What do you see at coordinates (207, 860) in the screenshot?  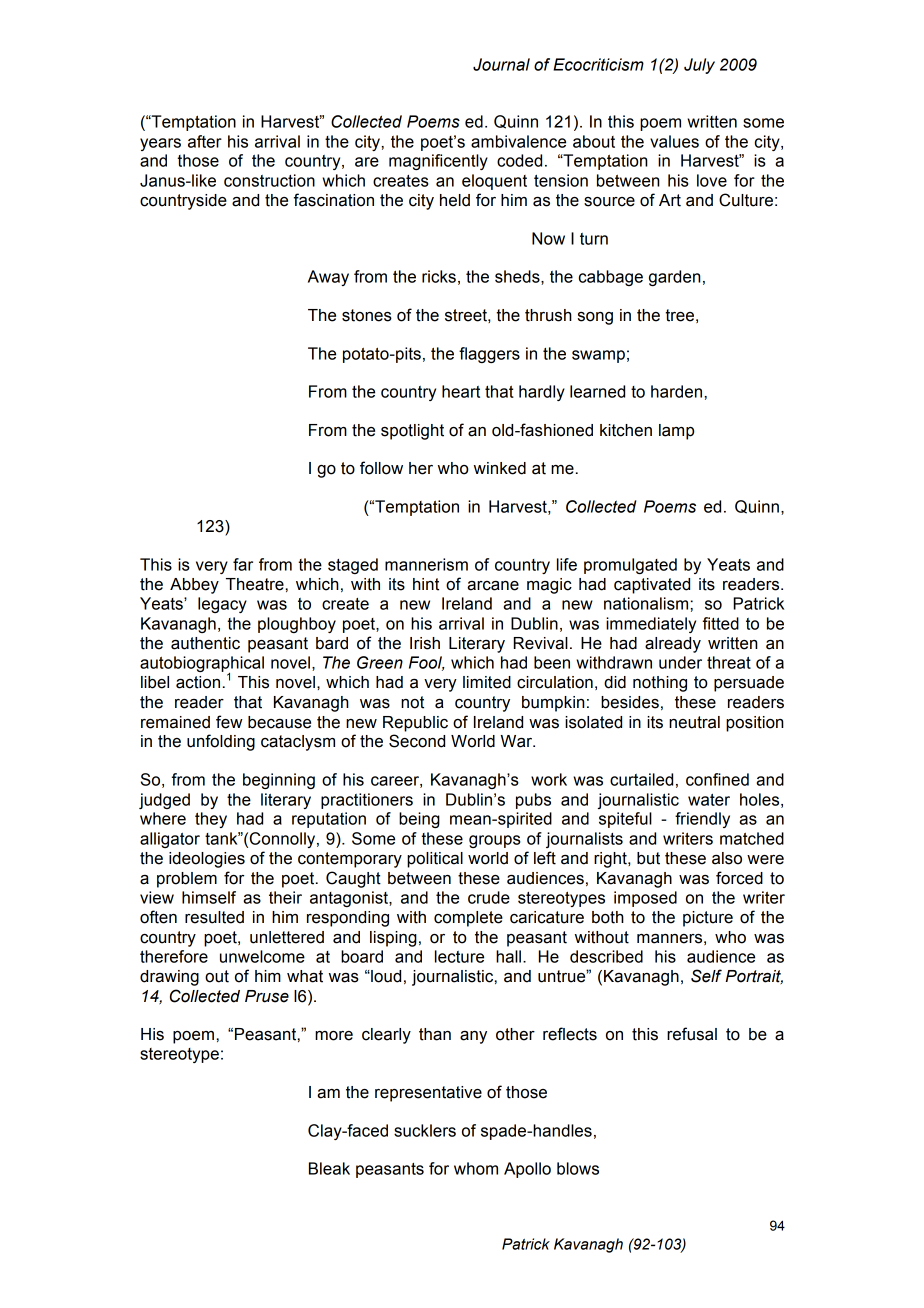 I see `ideologies` at bounding box center [207, 860].
